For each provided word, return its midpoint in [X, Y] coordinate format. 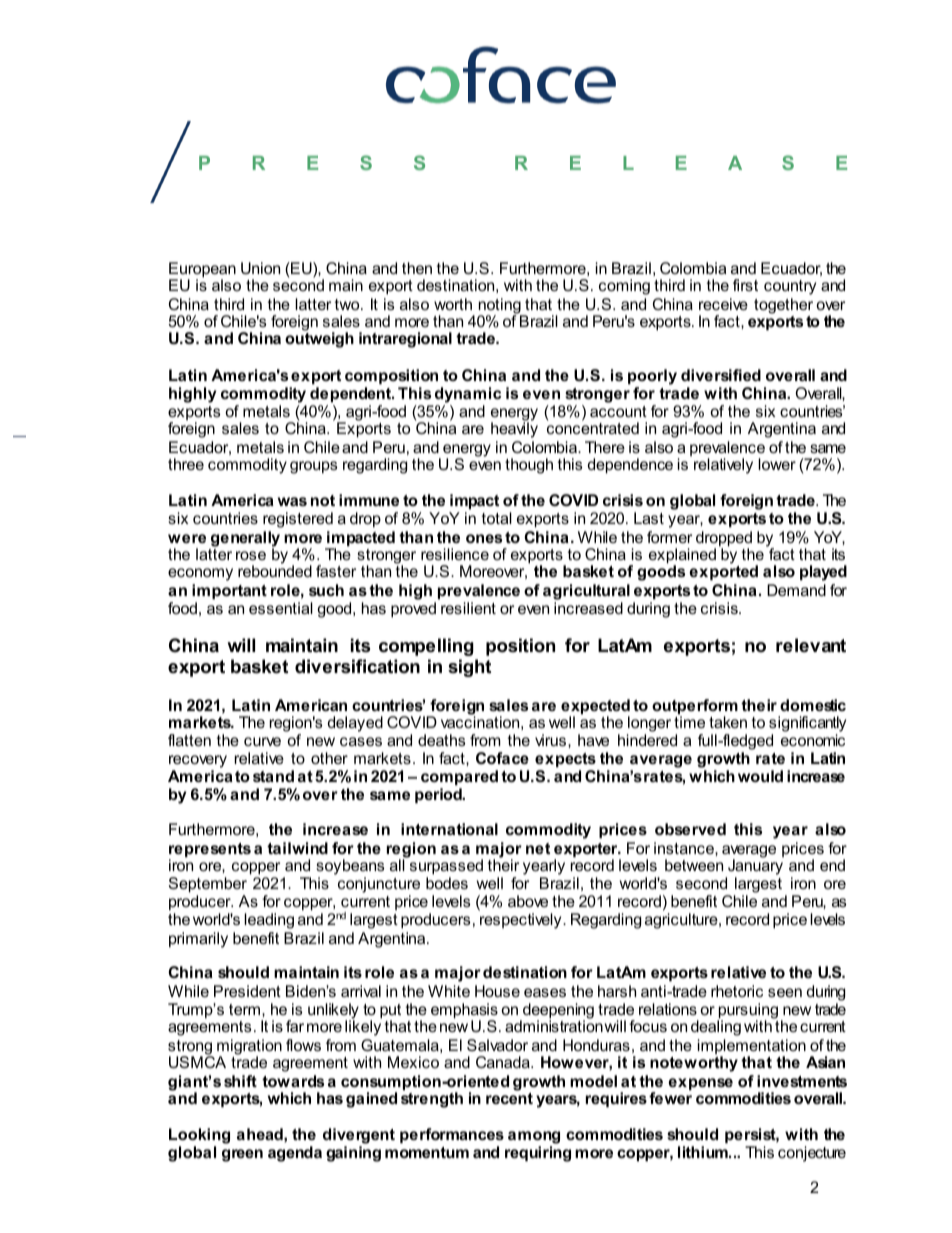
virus [552, 740]
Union [260, 268]
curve [262, 741]
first [745, 285]
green [242, 1155]
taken [728, 722]
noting [501, 307]
